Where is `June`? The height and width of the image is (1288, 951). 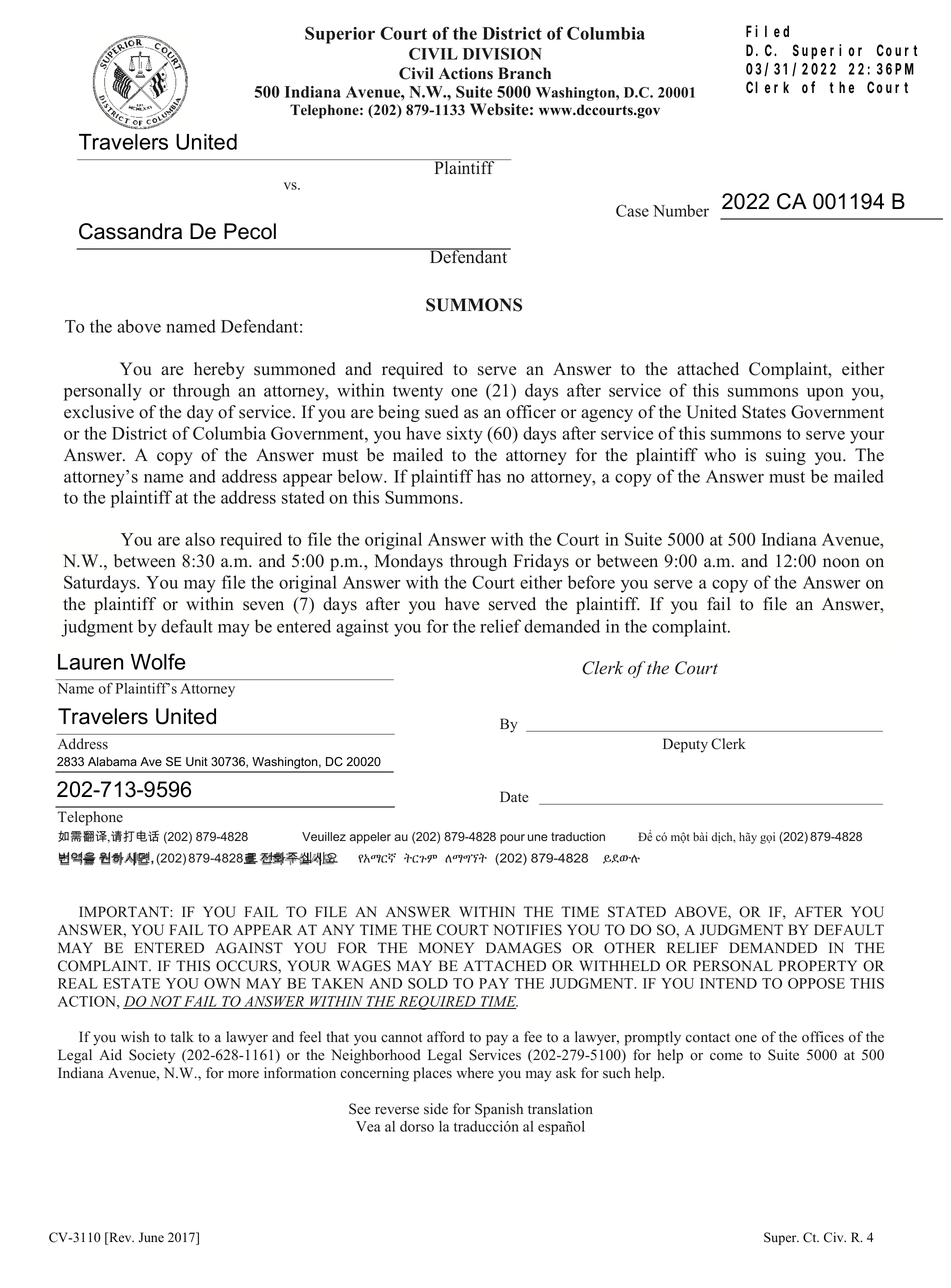
June is located at coordinates (151, 1237).
